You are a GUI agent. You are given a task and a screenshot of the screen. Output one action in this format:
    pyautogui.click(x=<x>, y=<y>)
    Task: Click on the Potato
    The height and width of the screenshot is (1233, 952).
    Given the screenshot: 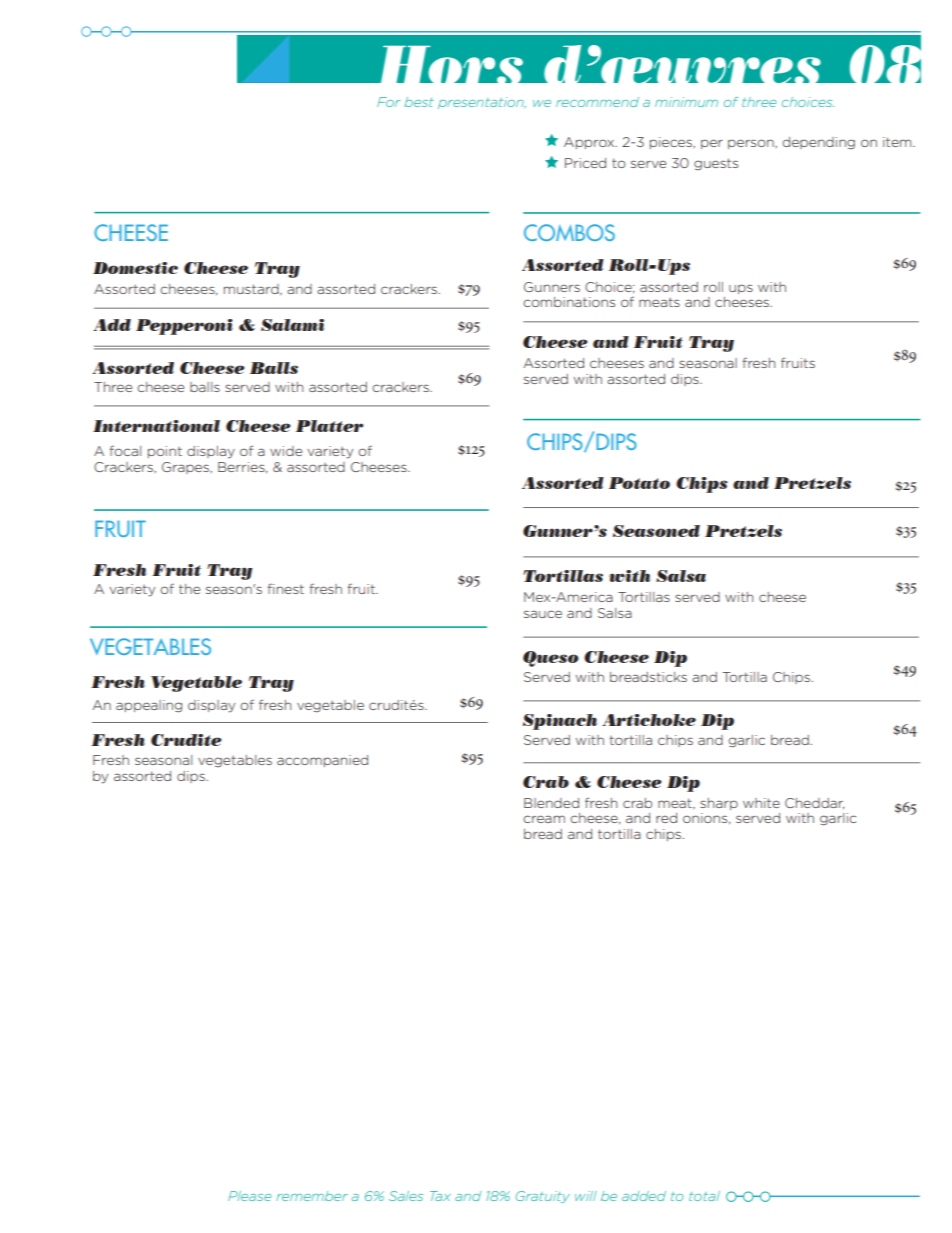 What is the action you would take?
    pyautogui.click(x=639, y=483)
